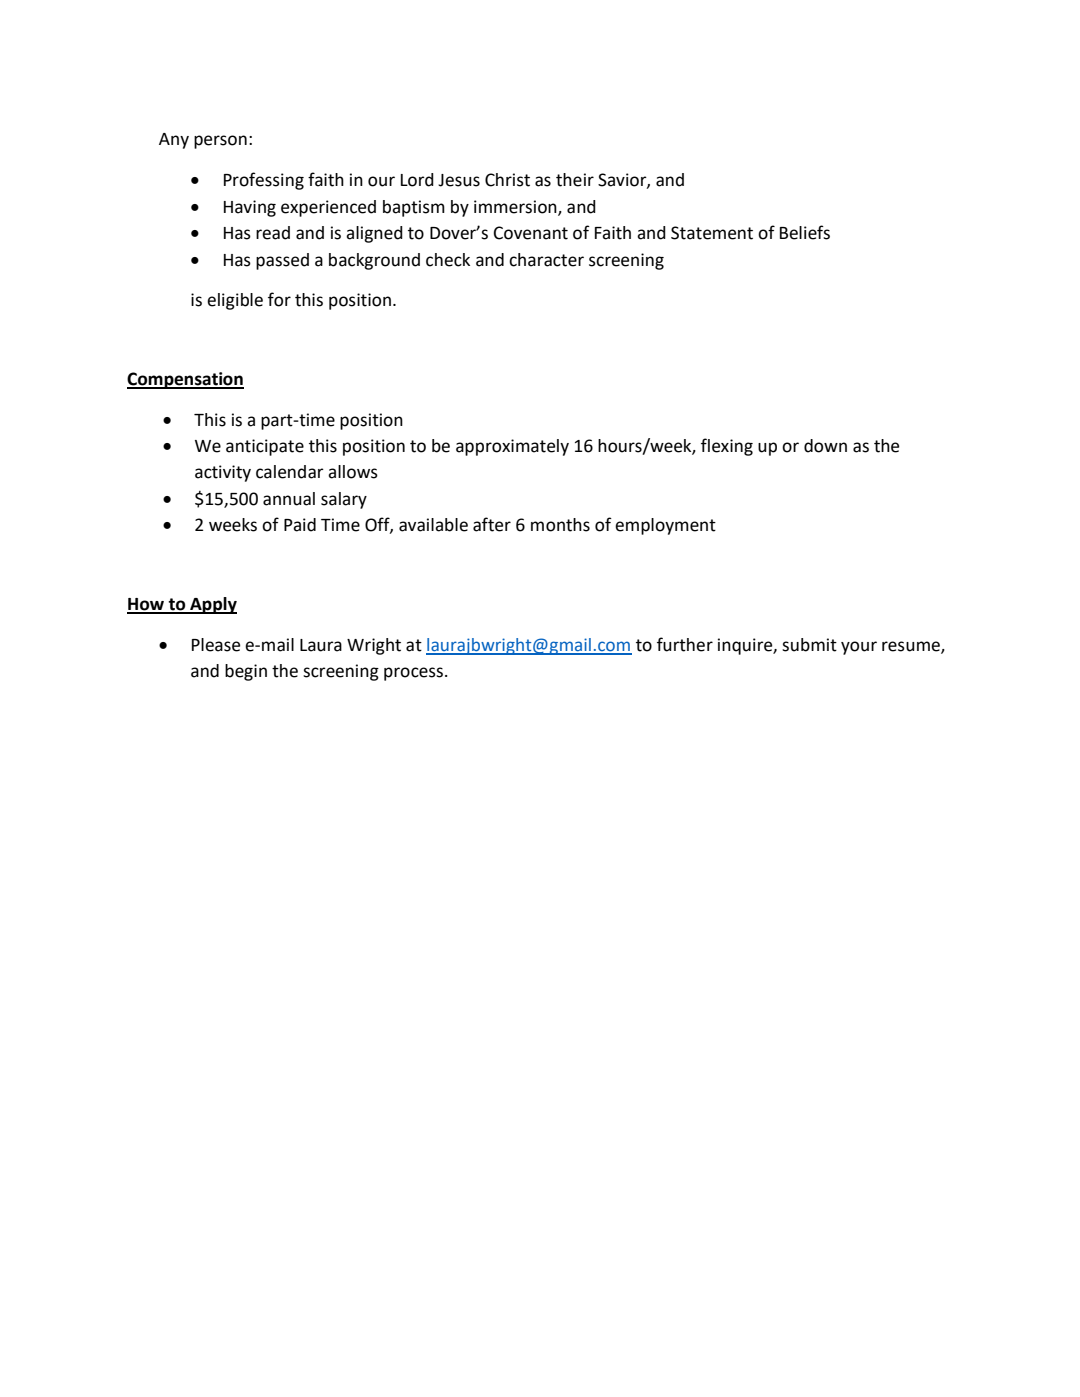 This screenshot has height=1397, width=1080. I want to click on Please, so click(216, 645).
